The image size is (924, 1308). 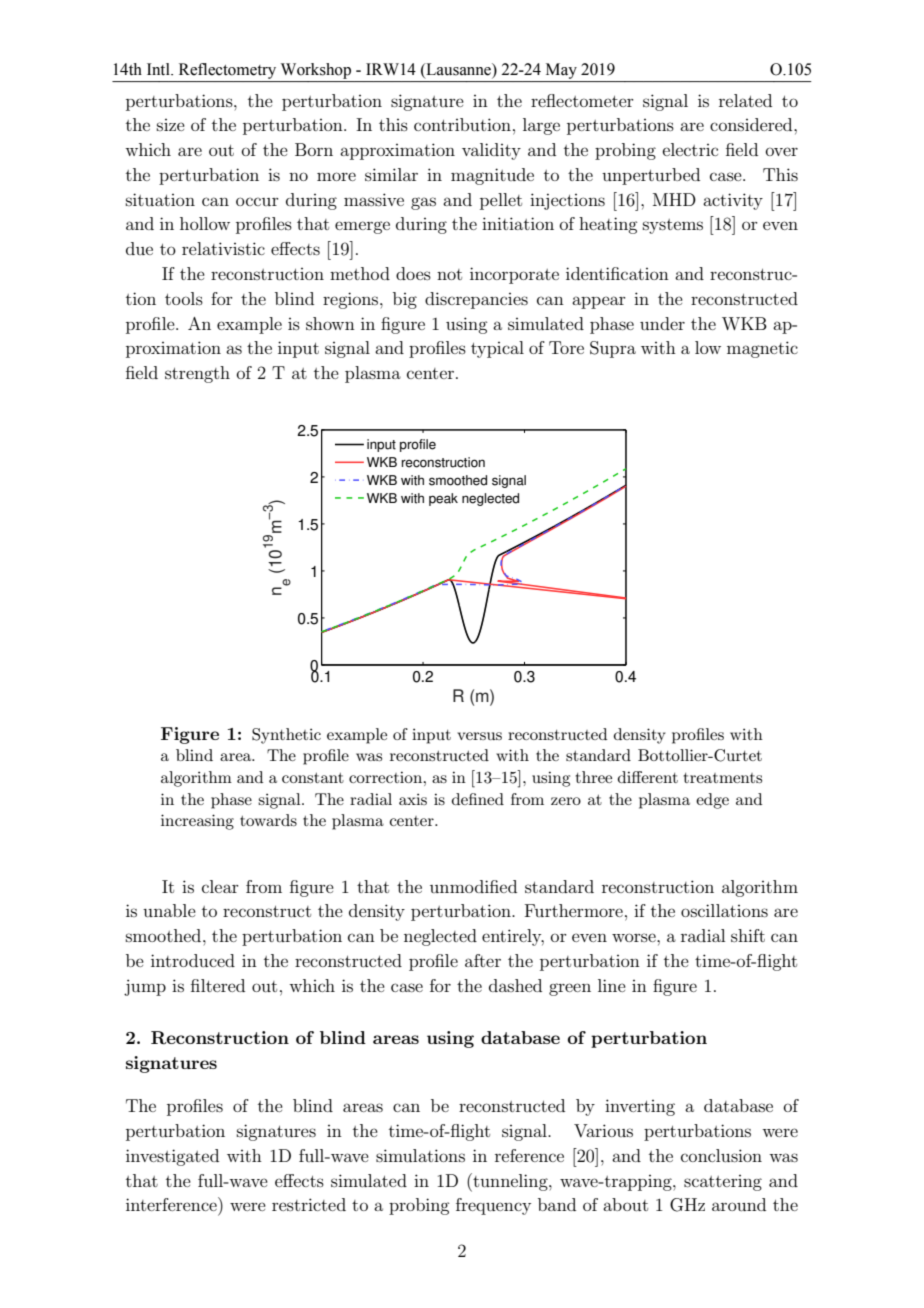 What do you see at coordinates (491, 151) in the screenshot?
I see `validity` at bounding box center [491, 151].
